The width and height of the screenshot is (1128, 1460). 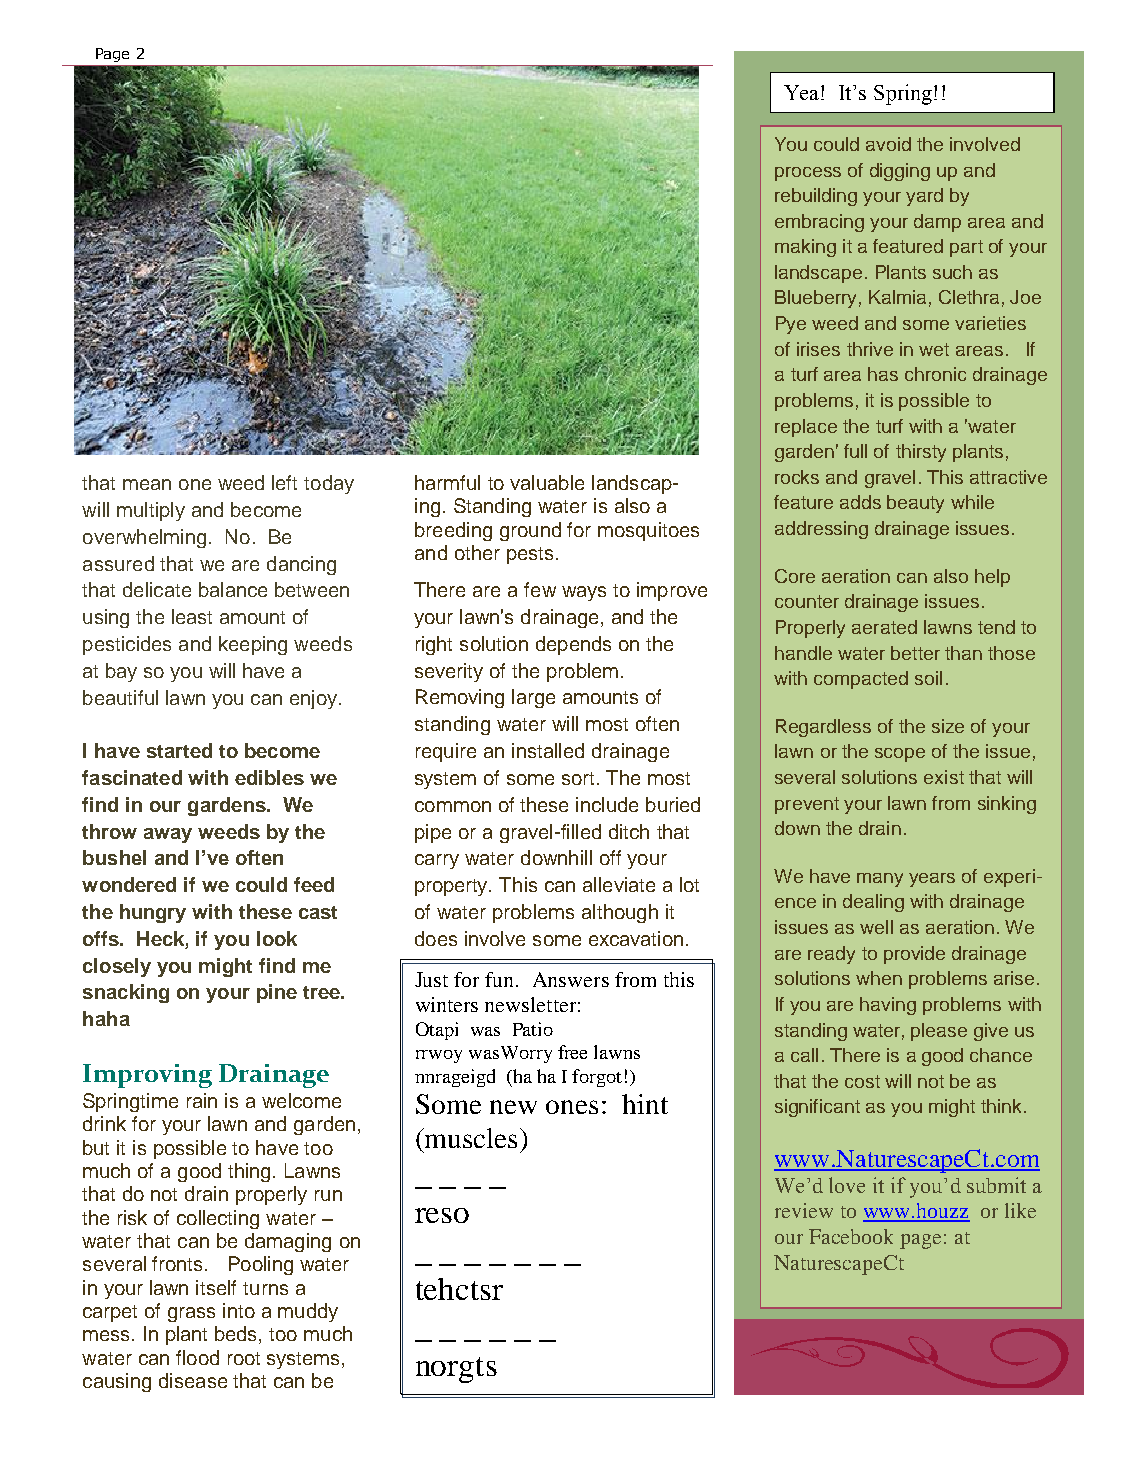 What do you see at coordinates (900, 755) in the screenshot?
I see `scope` at bounding box center [900, 755].
